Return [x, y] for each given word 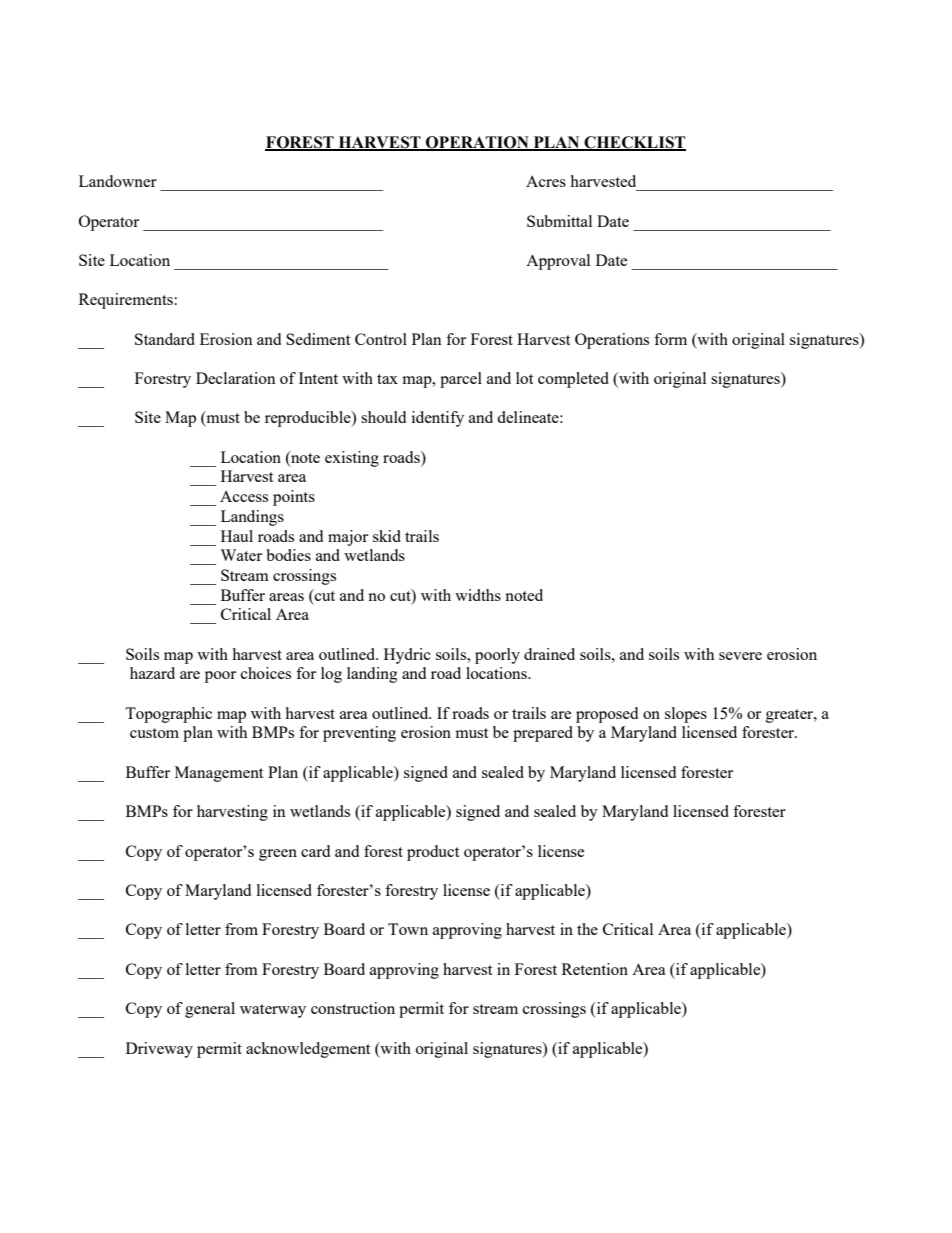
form [670, 339]
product [433, 853]
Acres [546, 181]
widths [478, 595]
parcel [461, 380]
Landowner [118, 181]
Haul [237, 536]
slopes [686, 715]
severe [740, 656]
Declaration [236, 378]
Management [219, 774]
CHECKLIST [634, 143]
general [210, 1010]
